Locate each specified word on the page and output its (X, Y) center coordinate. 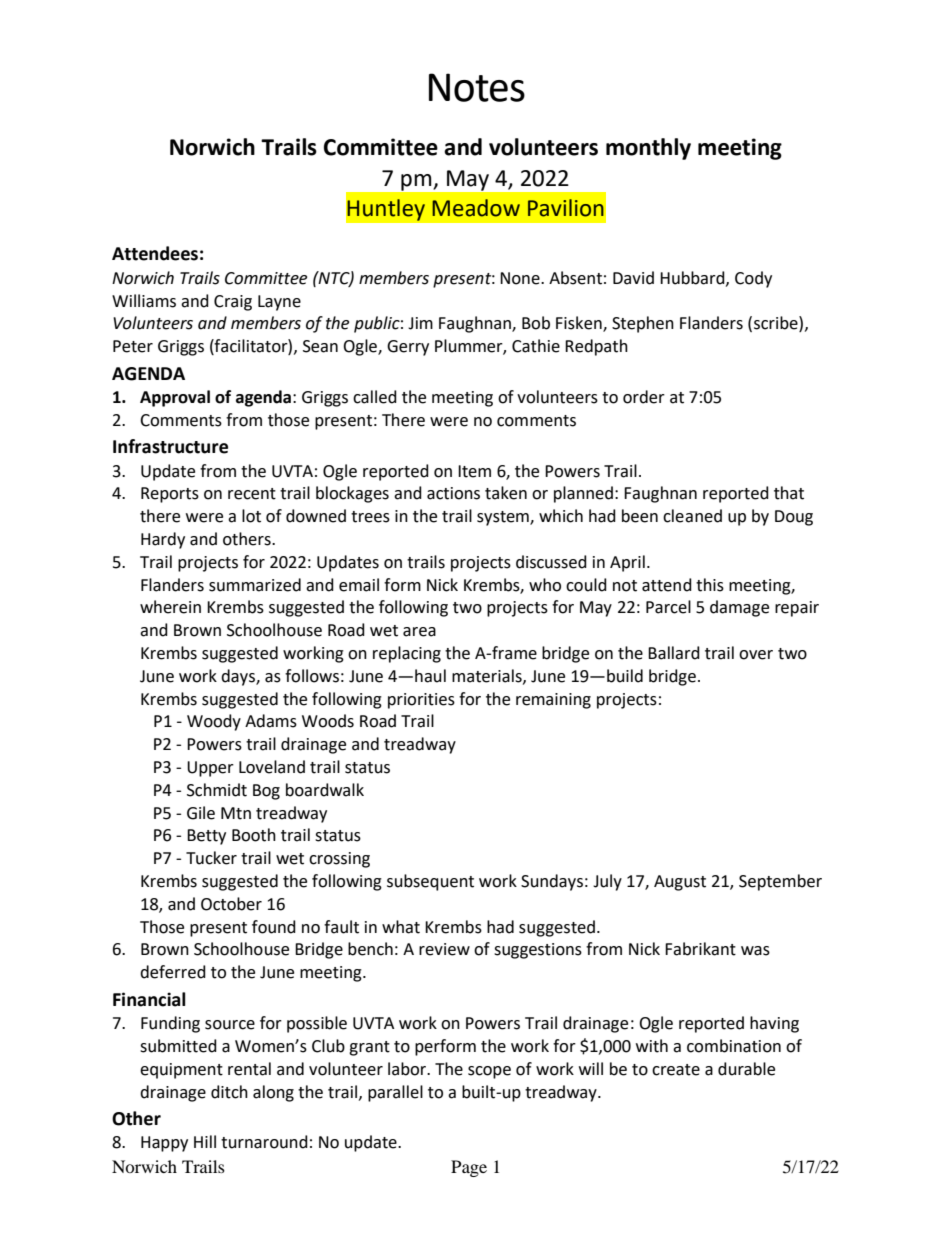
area (419, 632)
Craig (233, 303)
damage (739, 608)
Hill (205, 1141)
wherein (170, 607)
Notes (477, 87)
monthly (648, 149)
